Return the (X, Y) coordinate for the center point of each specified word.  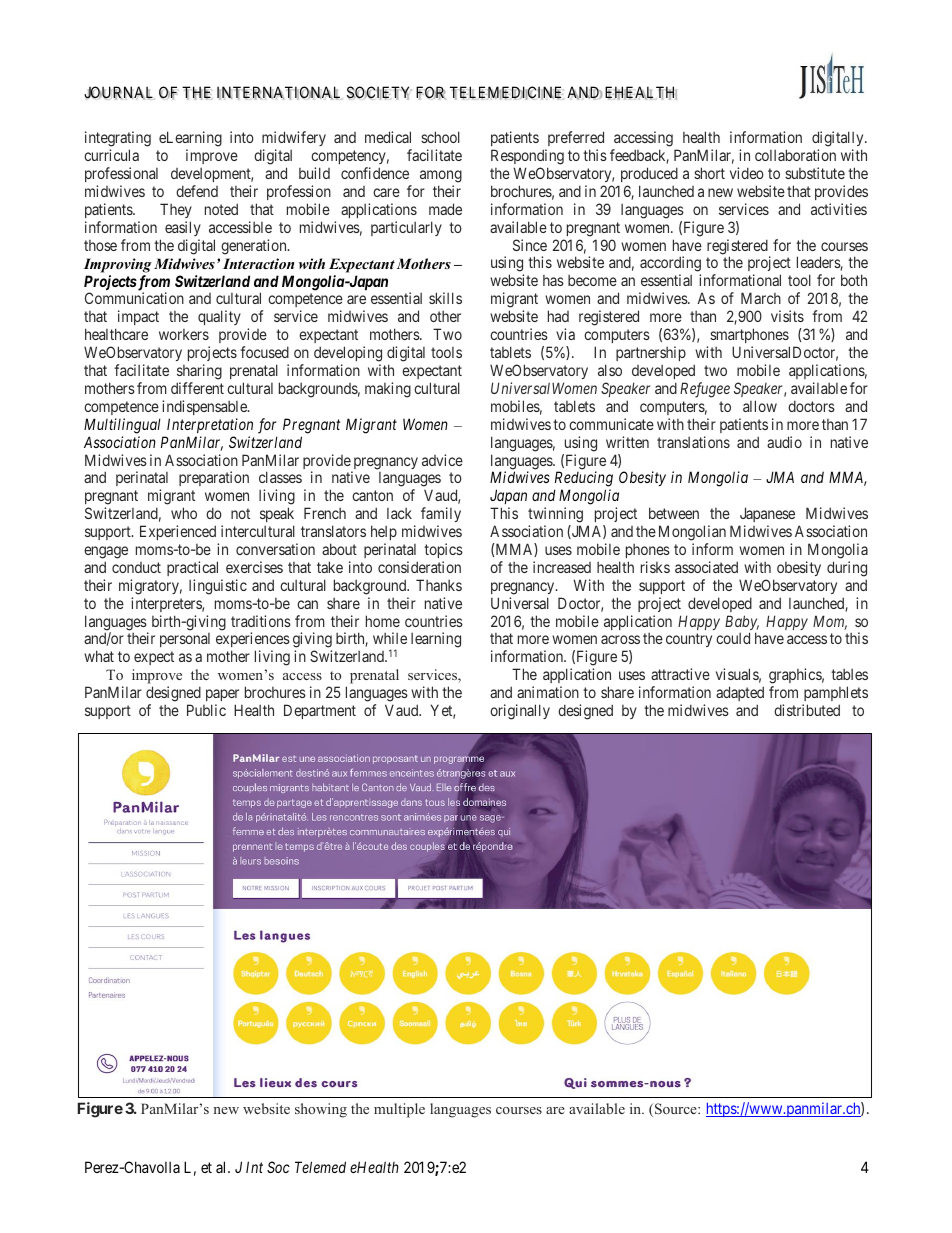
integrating (118, 140)
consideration (419, 567)
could (733, 638)
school (440, 137)
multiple (399, 1110)
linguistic (218, 587)
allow (760, 406)
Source (677, 1109)
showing (321, 1110)
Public (206, 710)
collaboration (795, 155)
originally (520, 712)
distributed (807, 710)
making (388, 390)
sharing (199, 372)
